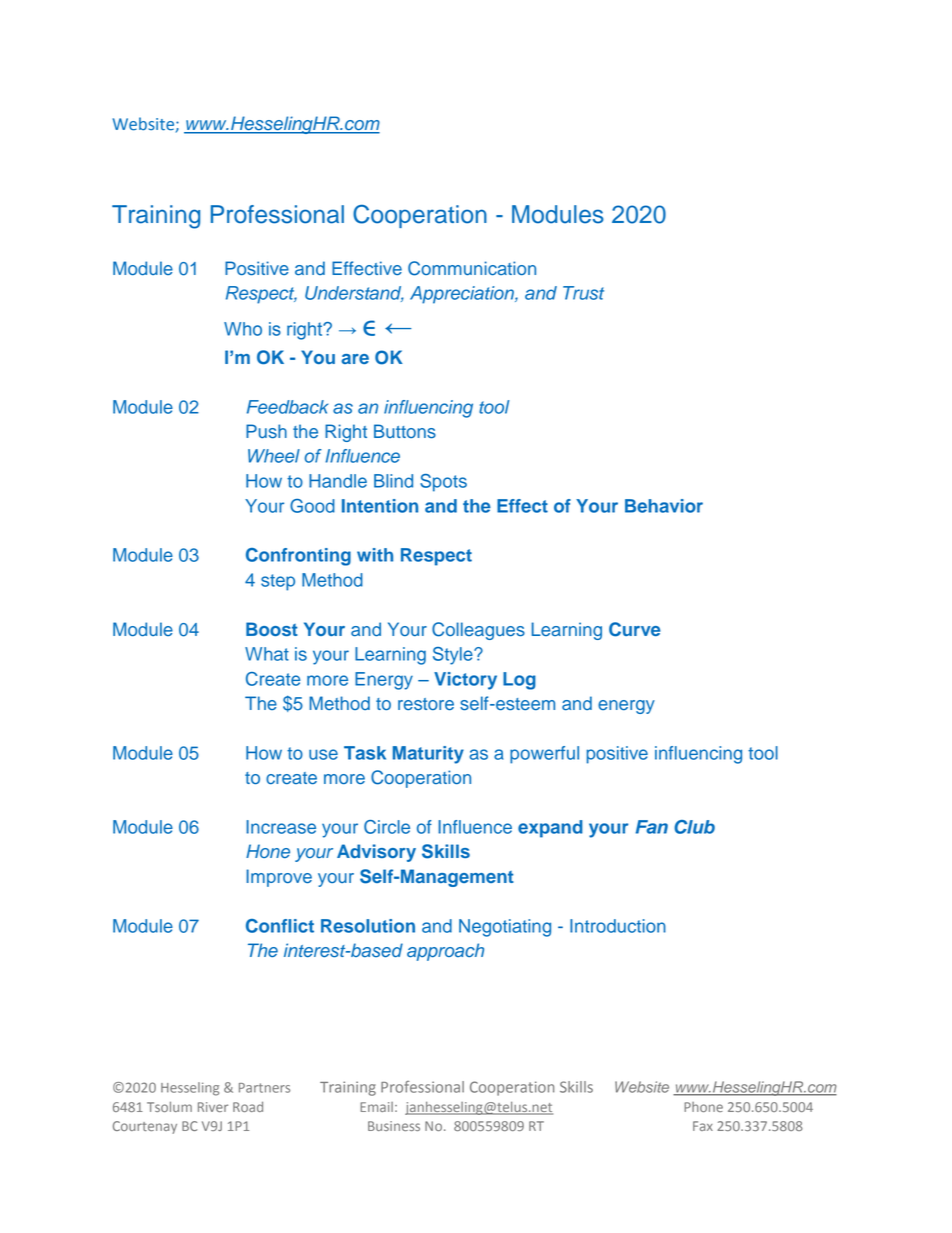  What do you see at coordinates (266, 431) in the document?
I see `Push` at bounding box center [266, 431].
